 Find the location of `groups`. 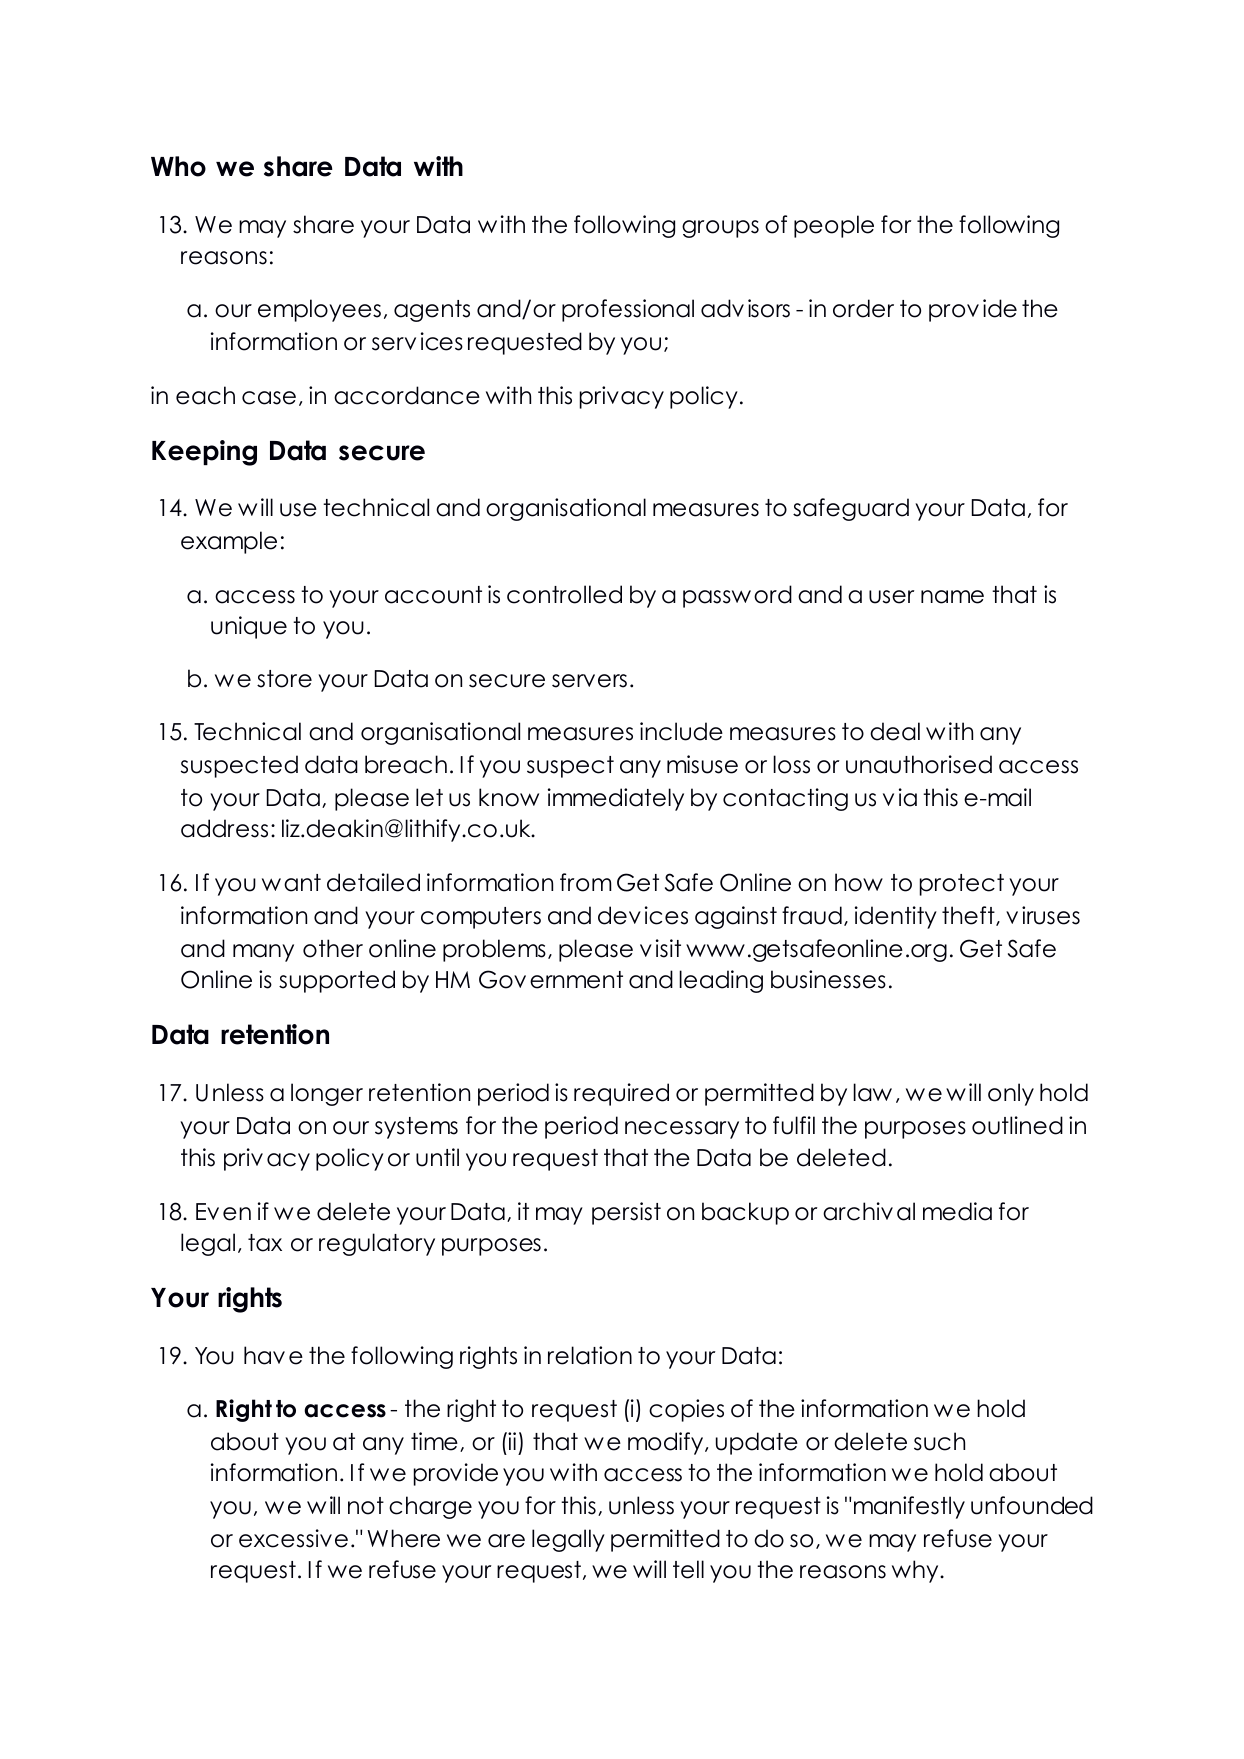

groups is located at coordinates (720, 229).
